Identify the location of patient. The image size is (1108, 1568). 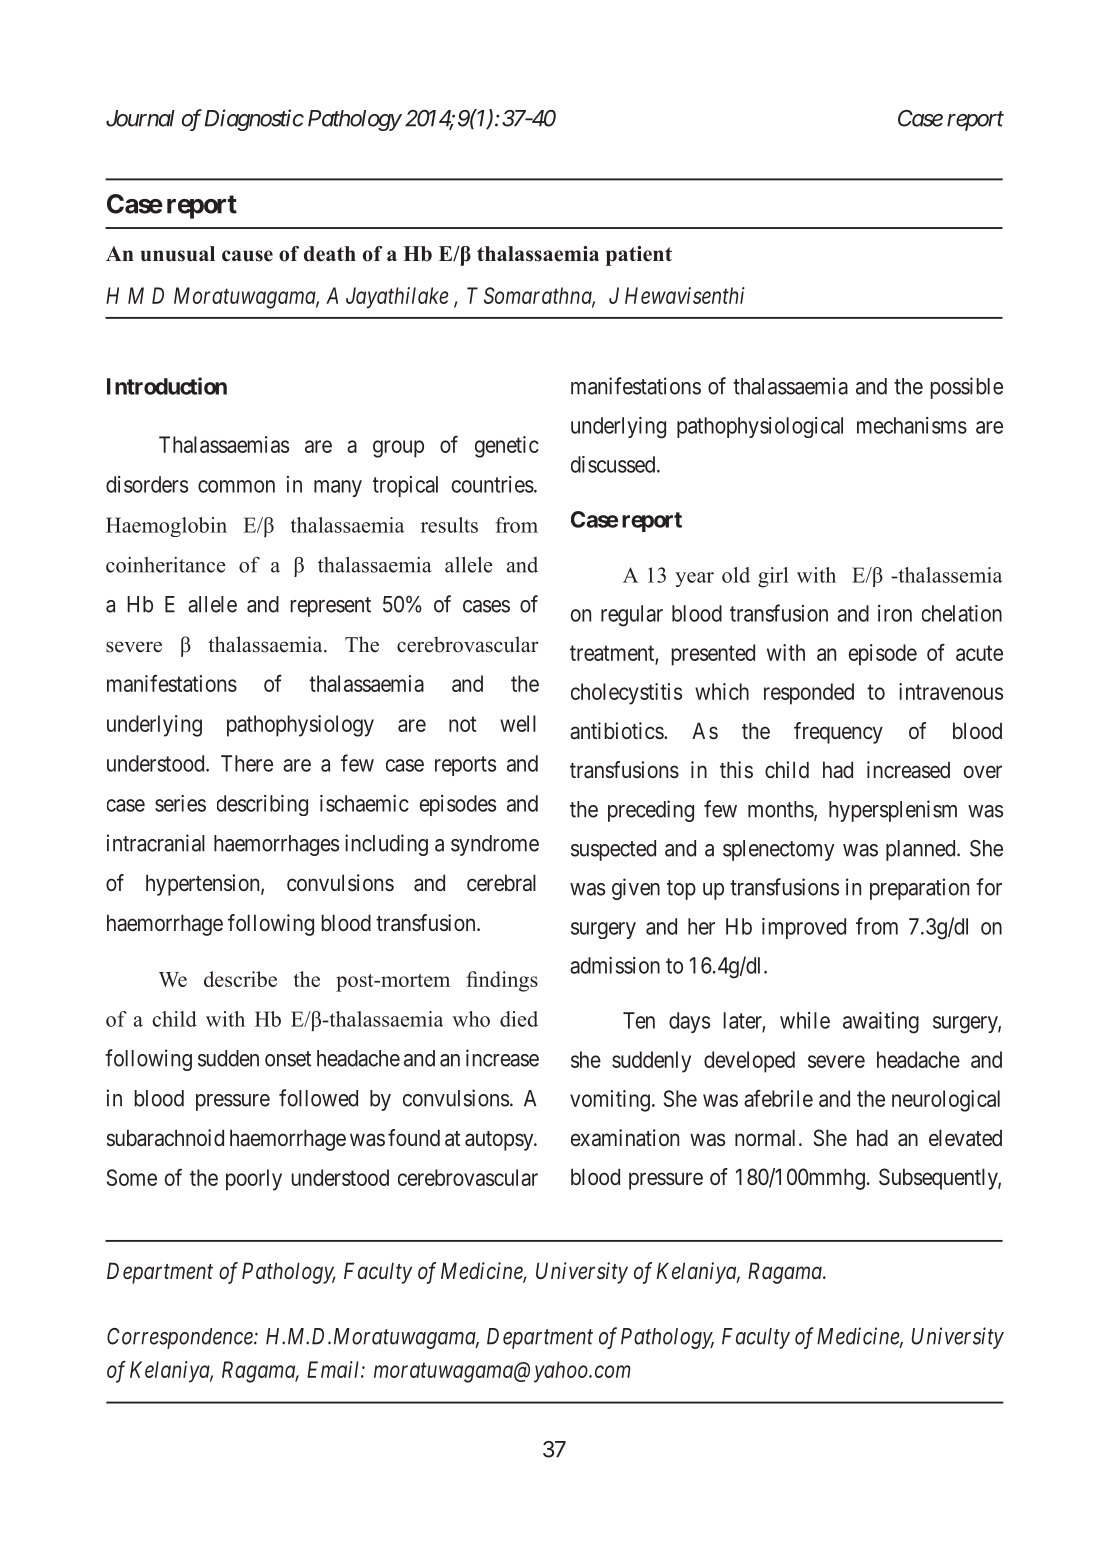
(639, 256).
